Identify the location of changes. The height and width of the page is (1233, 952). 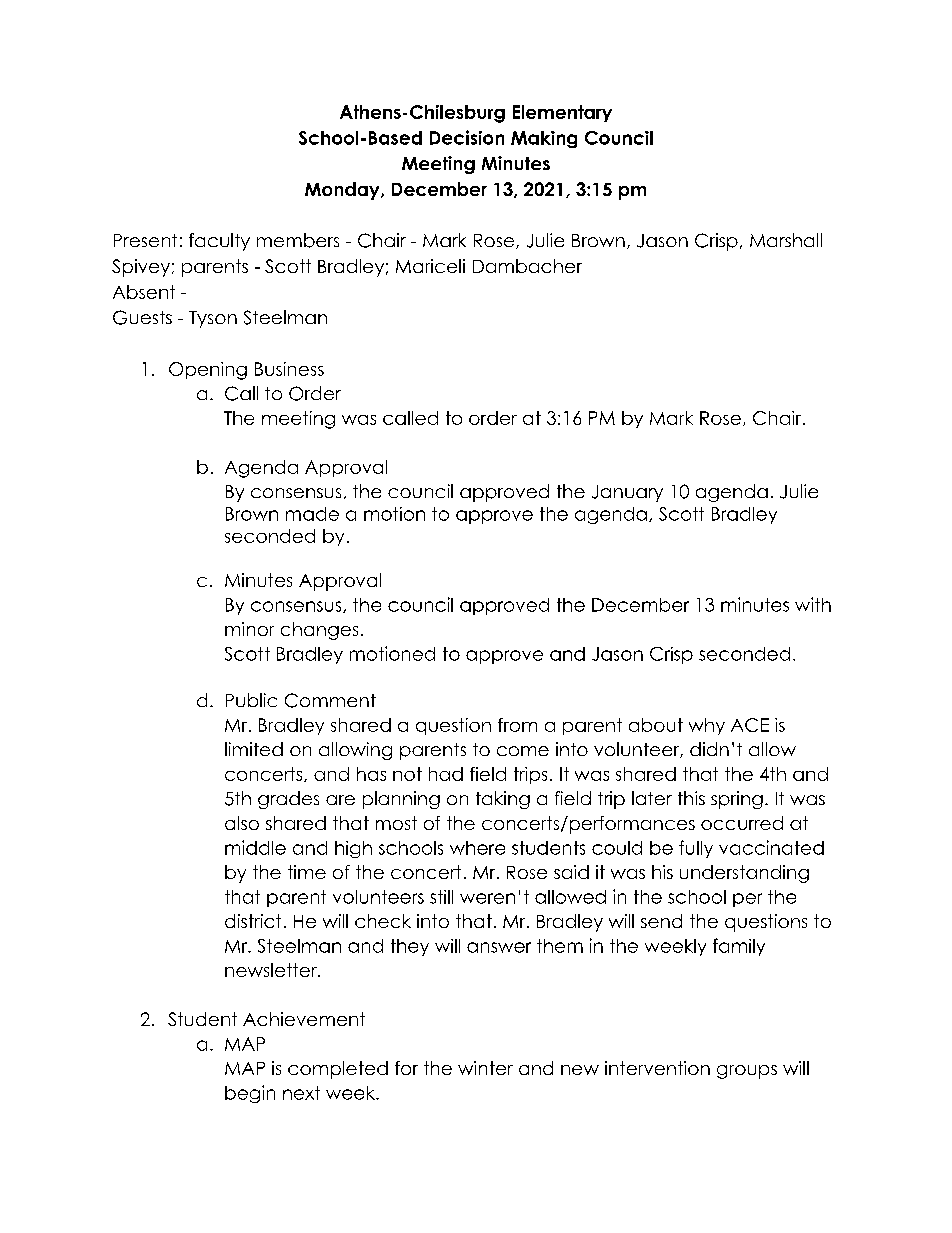
(319, 631).
